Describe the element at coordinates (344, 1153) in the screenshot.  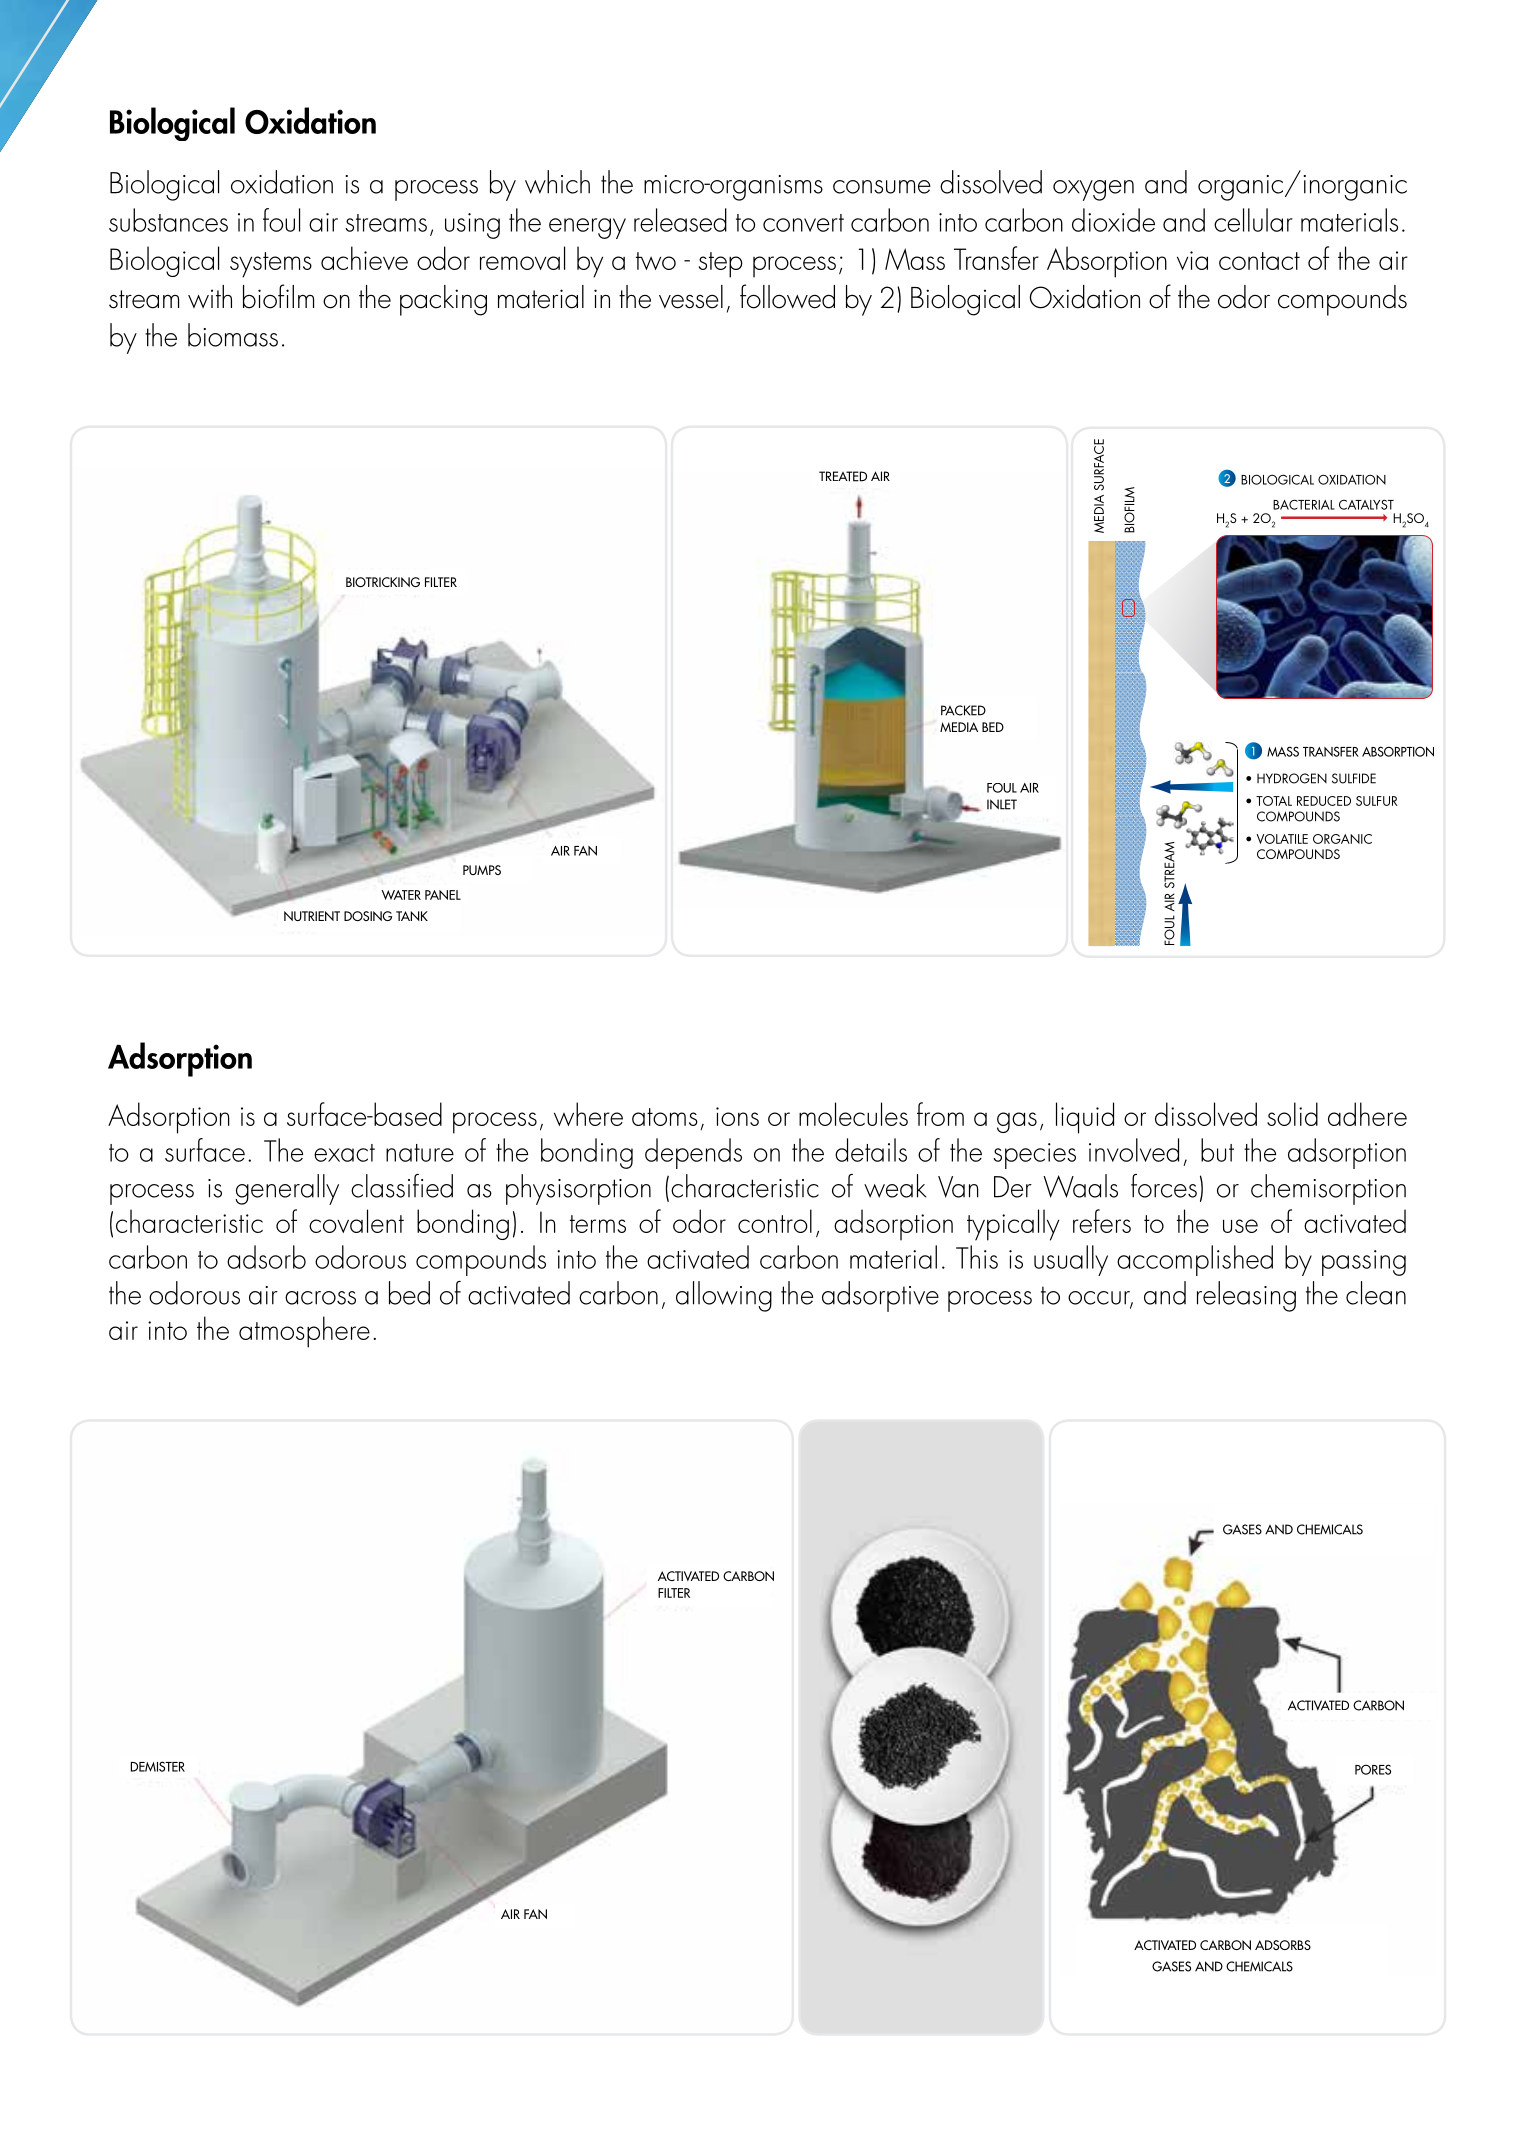
I see `exact` at that location.
